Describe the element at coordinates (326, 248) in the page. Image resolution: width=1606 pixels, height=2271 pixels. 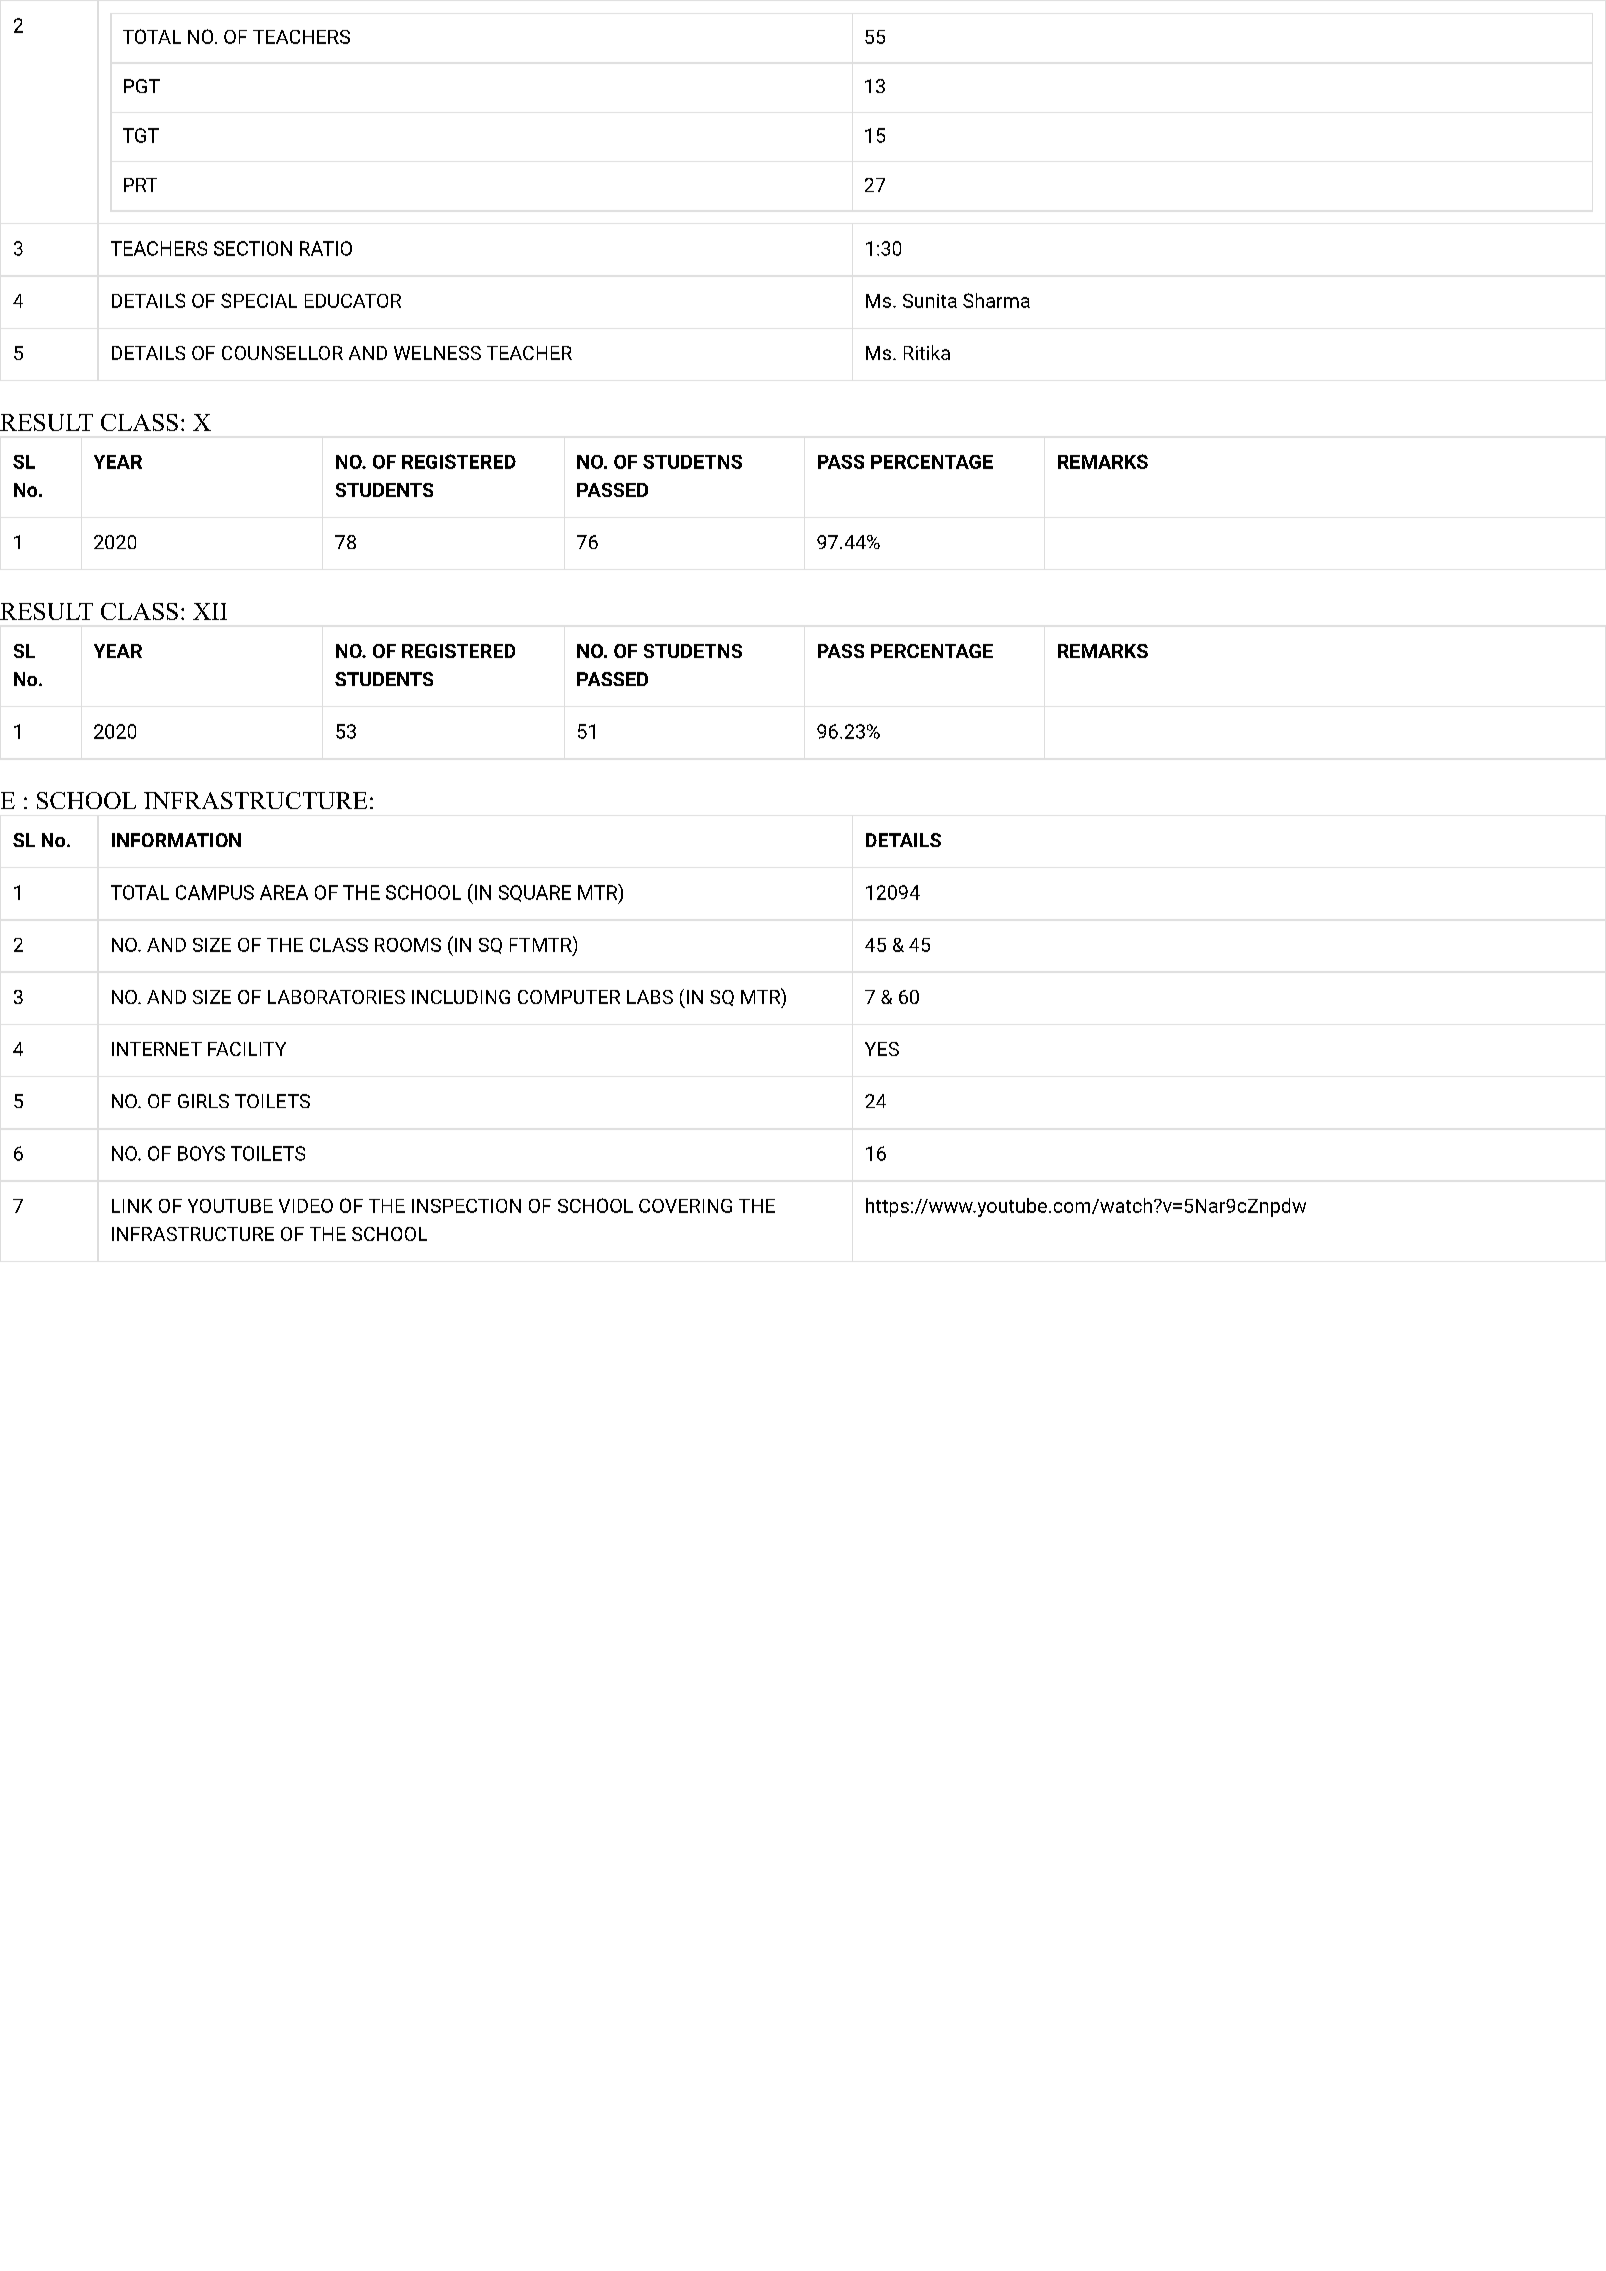
I see `RATIO` at that location.
